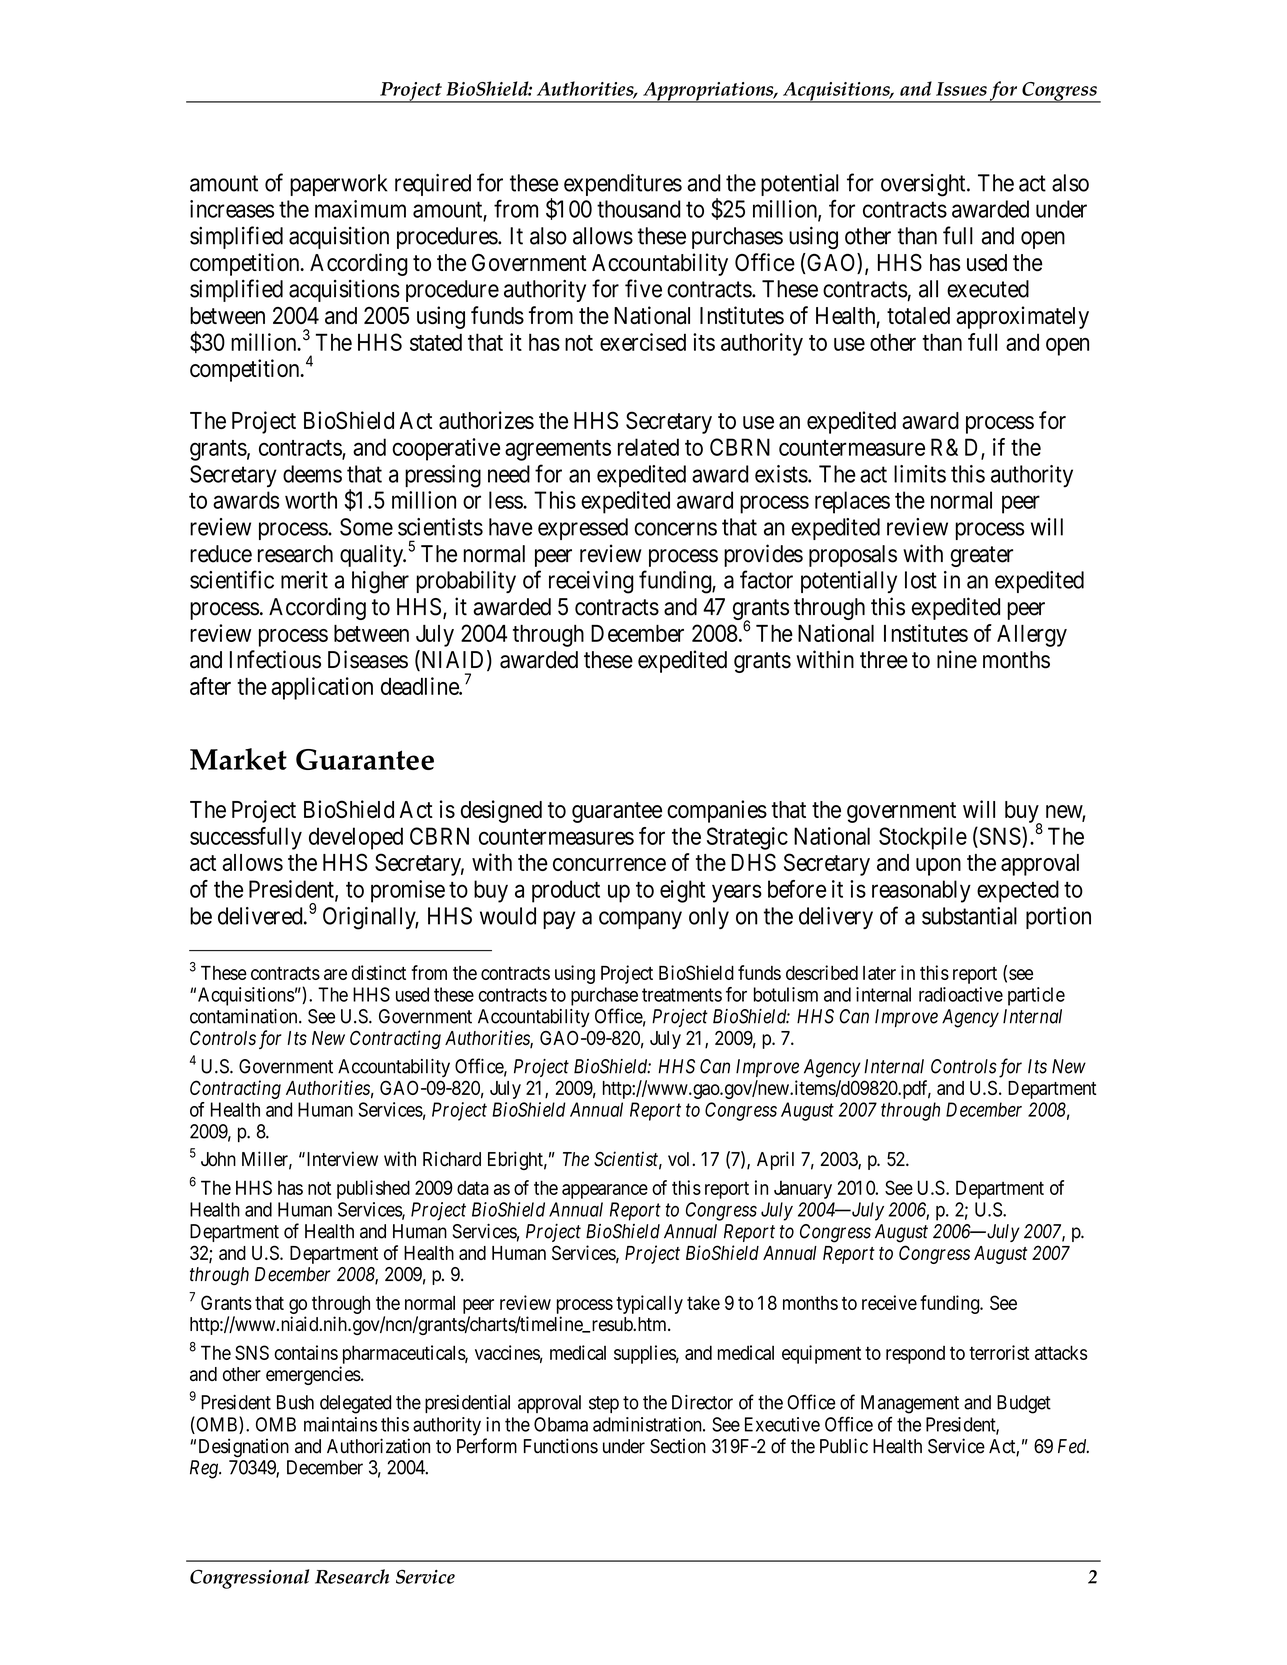  What do you see at coordinates (340, 1424) in the screenshot?
I see `maintains` at bounding box center [340, 1424].
